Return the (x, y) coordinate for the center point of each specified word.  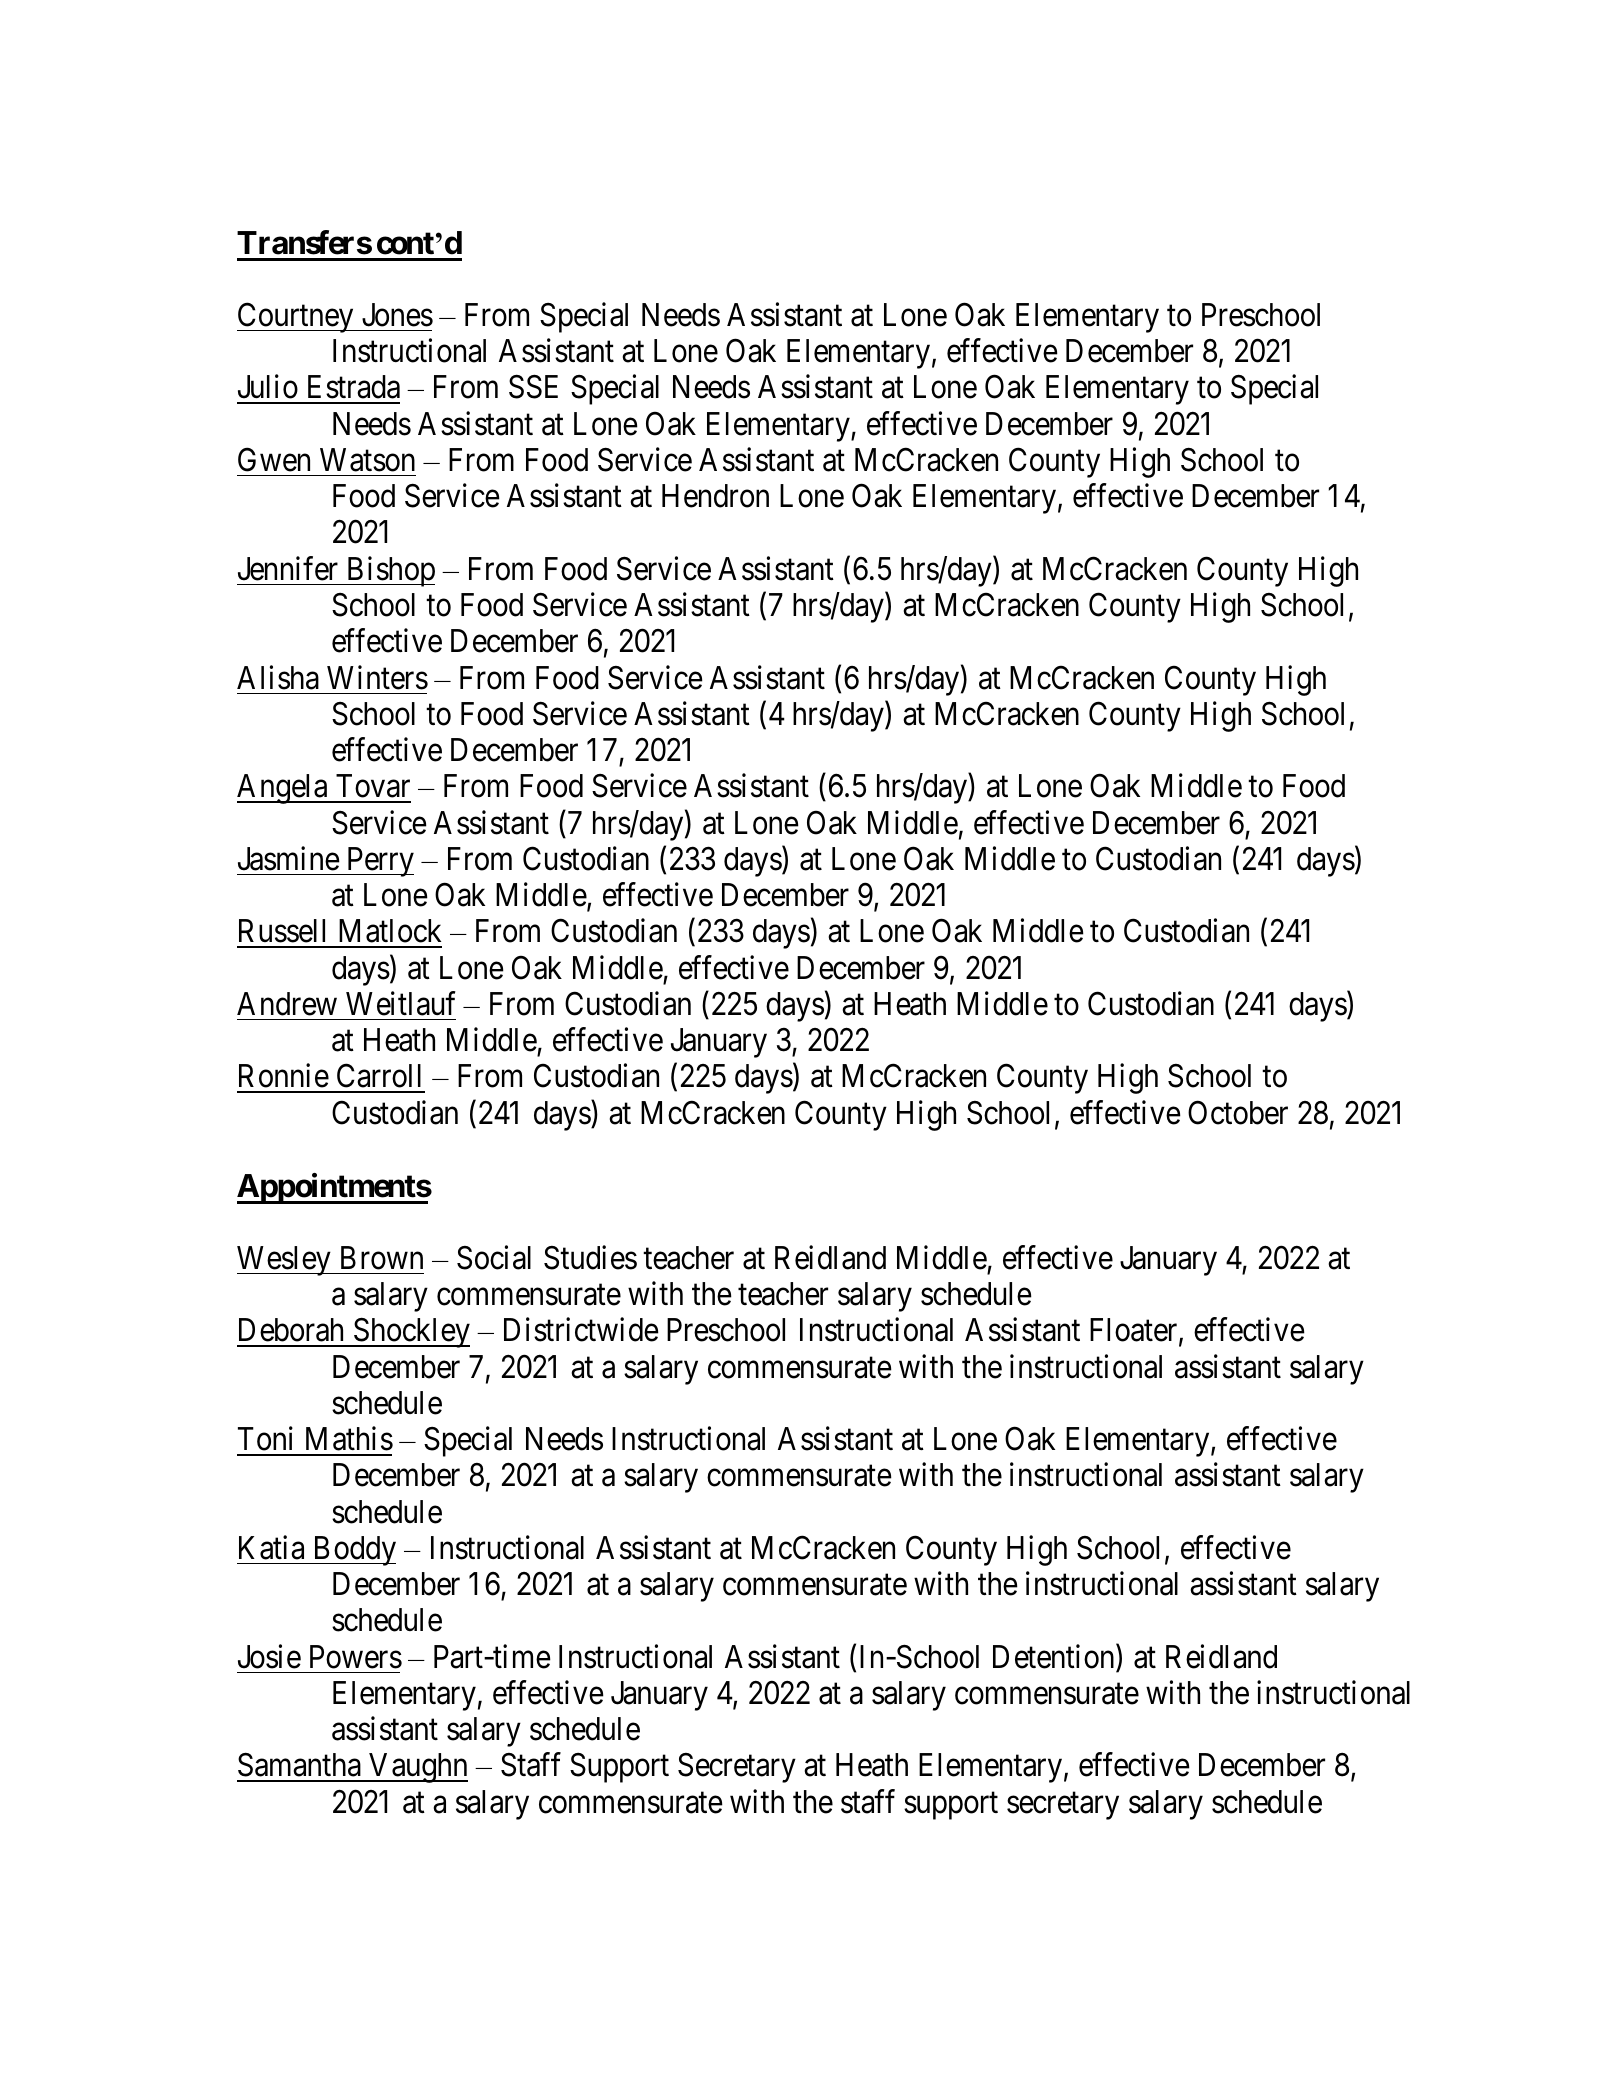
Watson (367, 460)
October (1238, 1112)
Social (494, 1257)
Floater (1135, 1331)
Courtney (296, 318)
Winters (377, 677)
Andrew (287, 1004)
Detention (1055, 1657)
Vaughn (417, 1768)
